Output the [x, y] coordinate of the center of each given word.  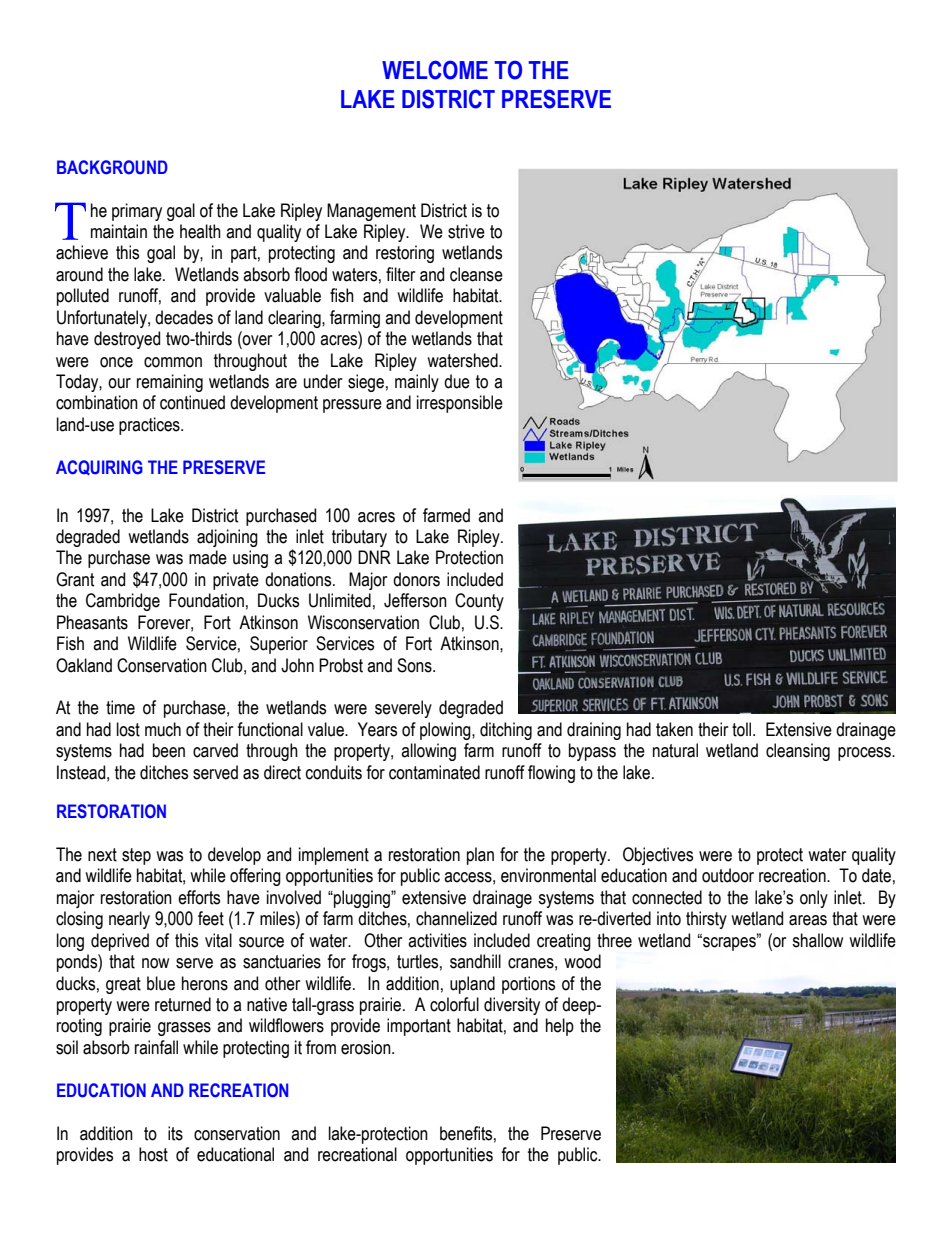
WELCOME [435, 70]
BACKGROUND [112, 167]
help [560, 1027]
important [419, 1027]
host [153, 1154]
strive [466, 231]
